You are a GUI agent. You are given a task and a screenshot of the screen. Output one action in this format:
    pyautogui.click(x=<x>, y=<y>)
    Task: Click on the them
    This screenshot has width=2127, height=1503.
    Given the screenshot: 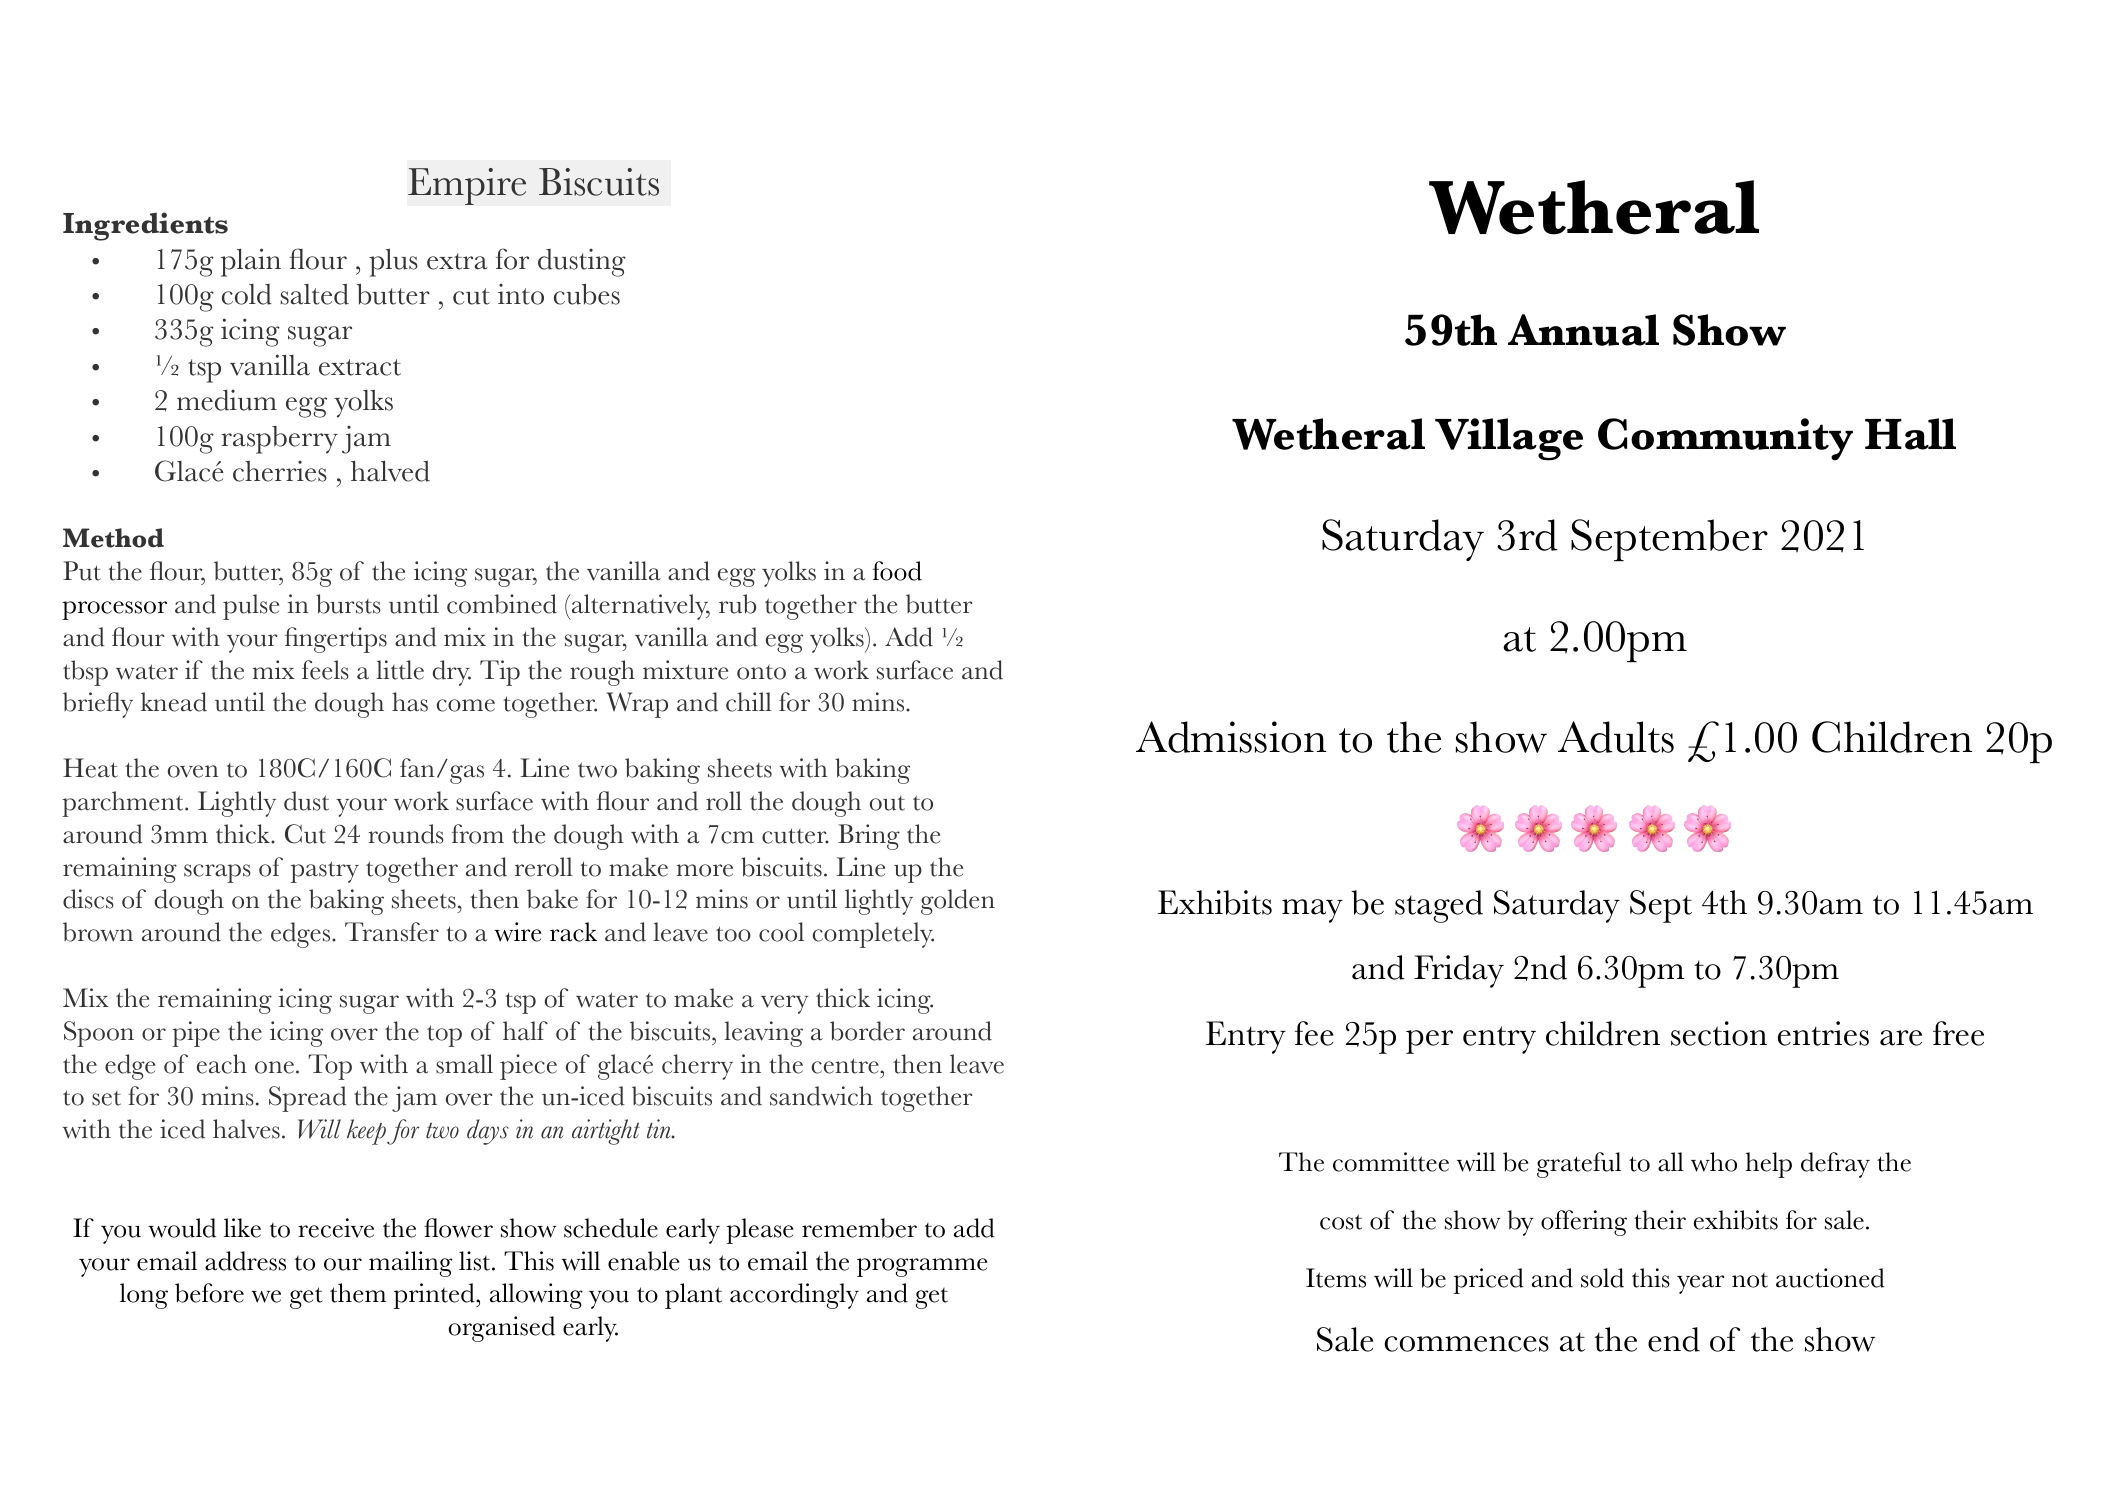 What is the action you would take?
    pyautogui.click(x=358, y=1293)
